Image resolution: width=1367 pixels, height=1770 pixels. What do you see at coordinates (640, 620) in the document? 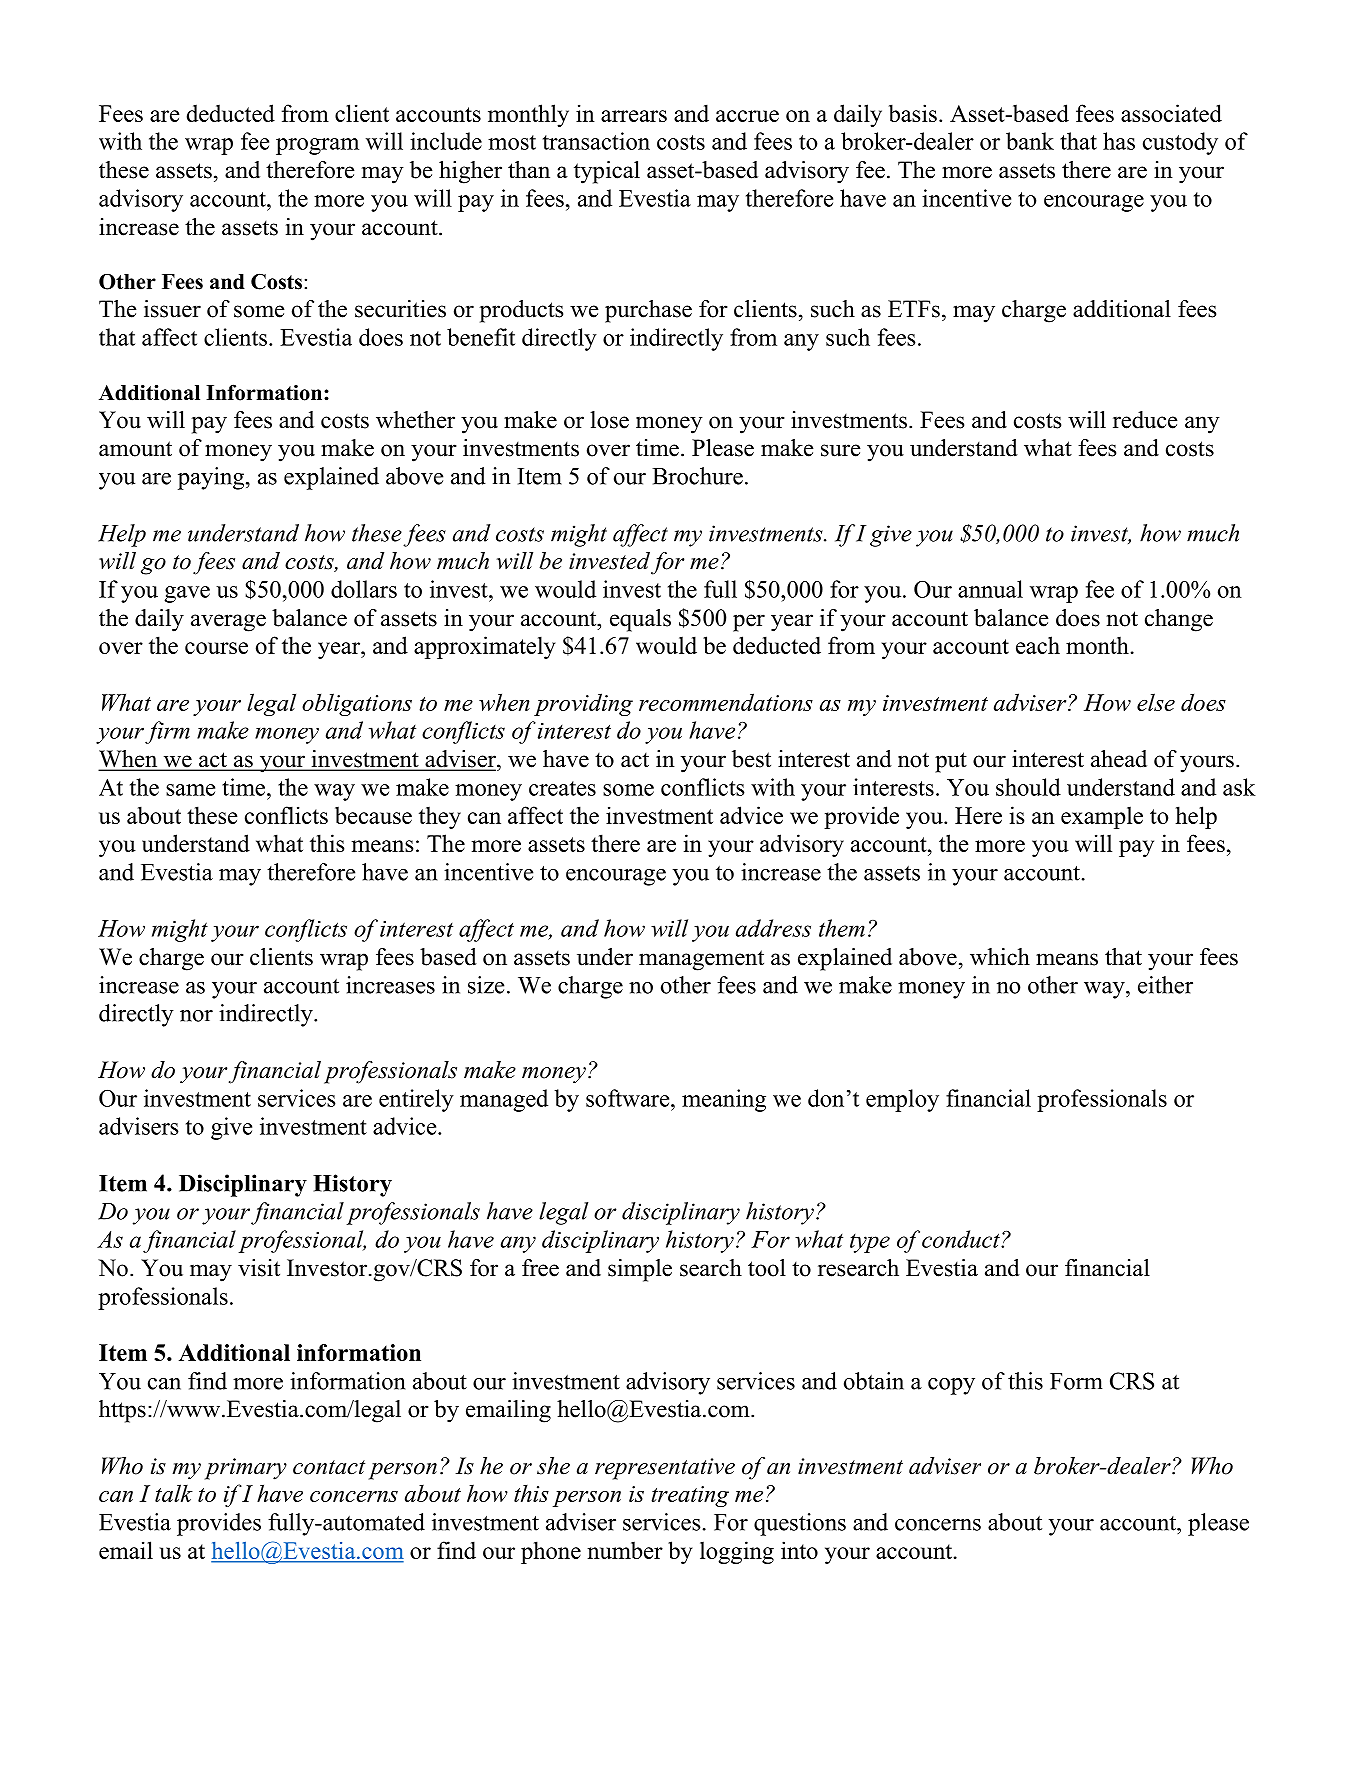
I see `equals` at bounding box center [640, 620].
